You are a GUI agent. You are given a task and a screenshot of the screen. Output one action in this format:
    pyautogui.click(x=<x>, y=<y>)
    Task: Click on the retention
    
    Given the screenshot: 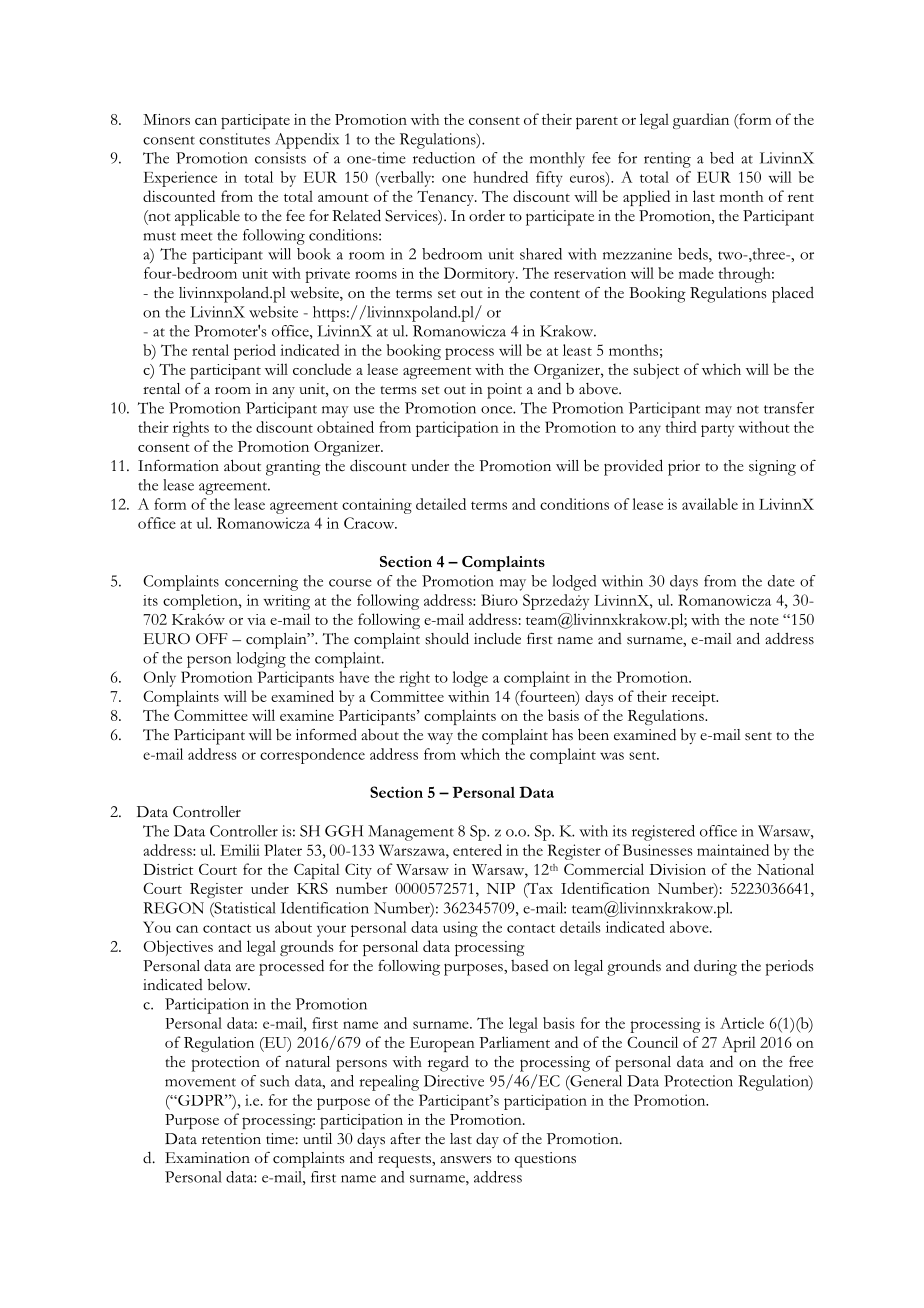 What is the action you would take?
    pyautogui.click(x=231, y=1138)
